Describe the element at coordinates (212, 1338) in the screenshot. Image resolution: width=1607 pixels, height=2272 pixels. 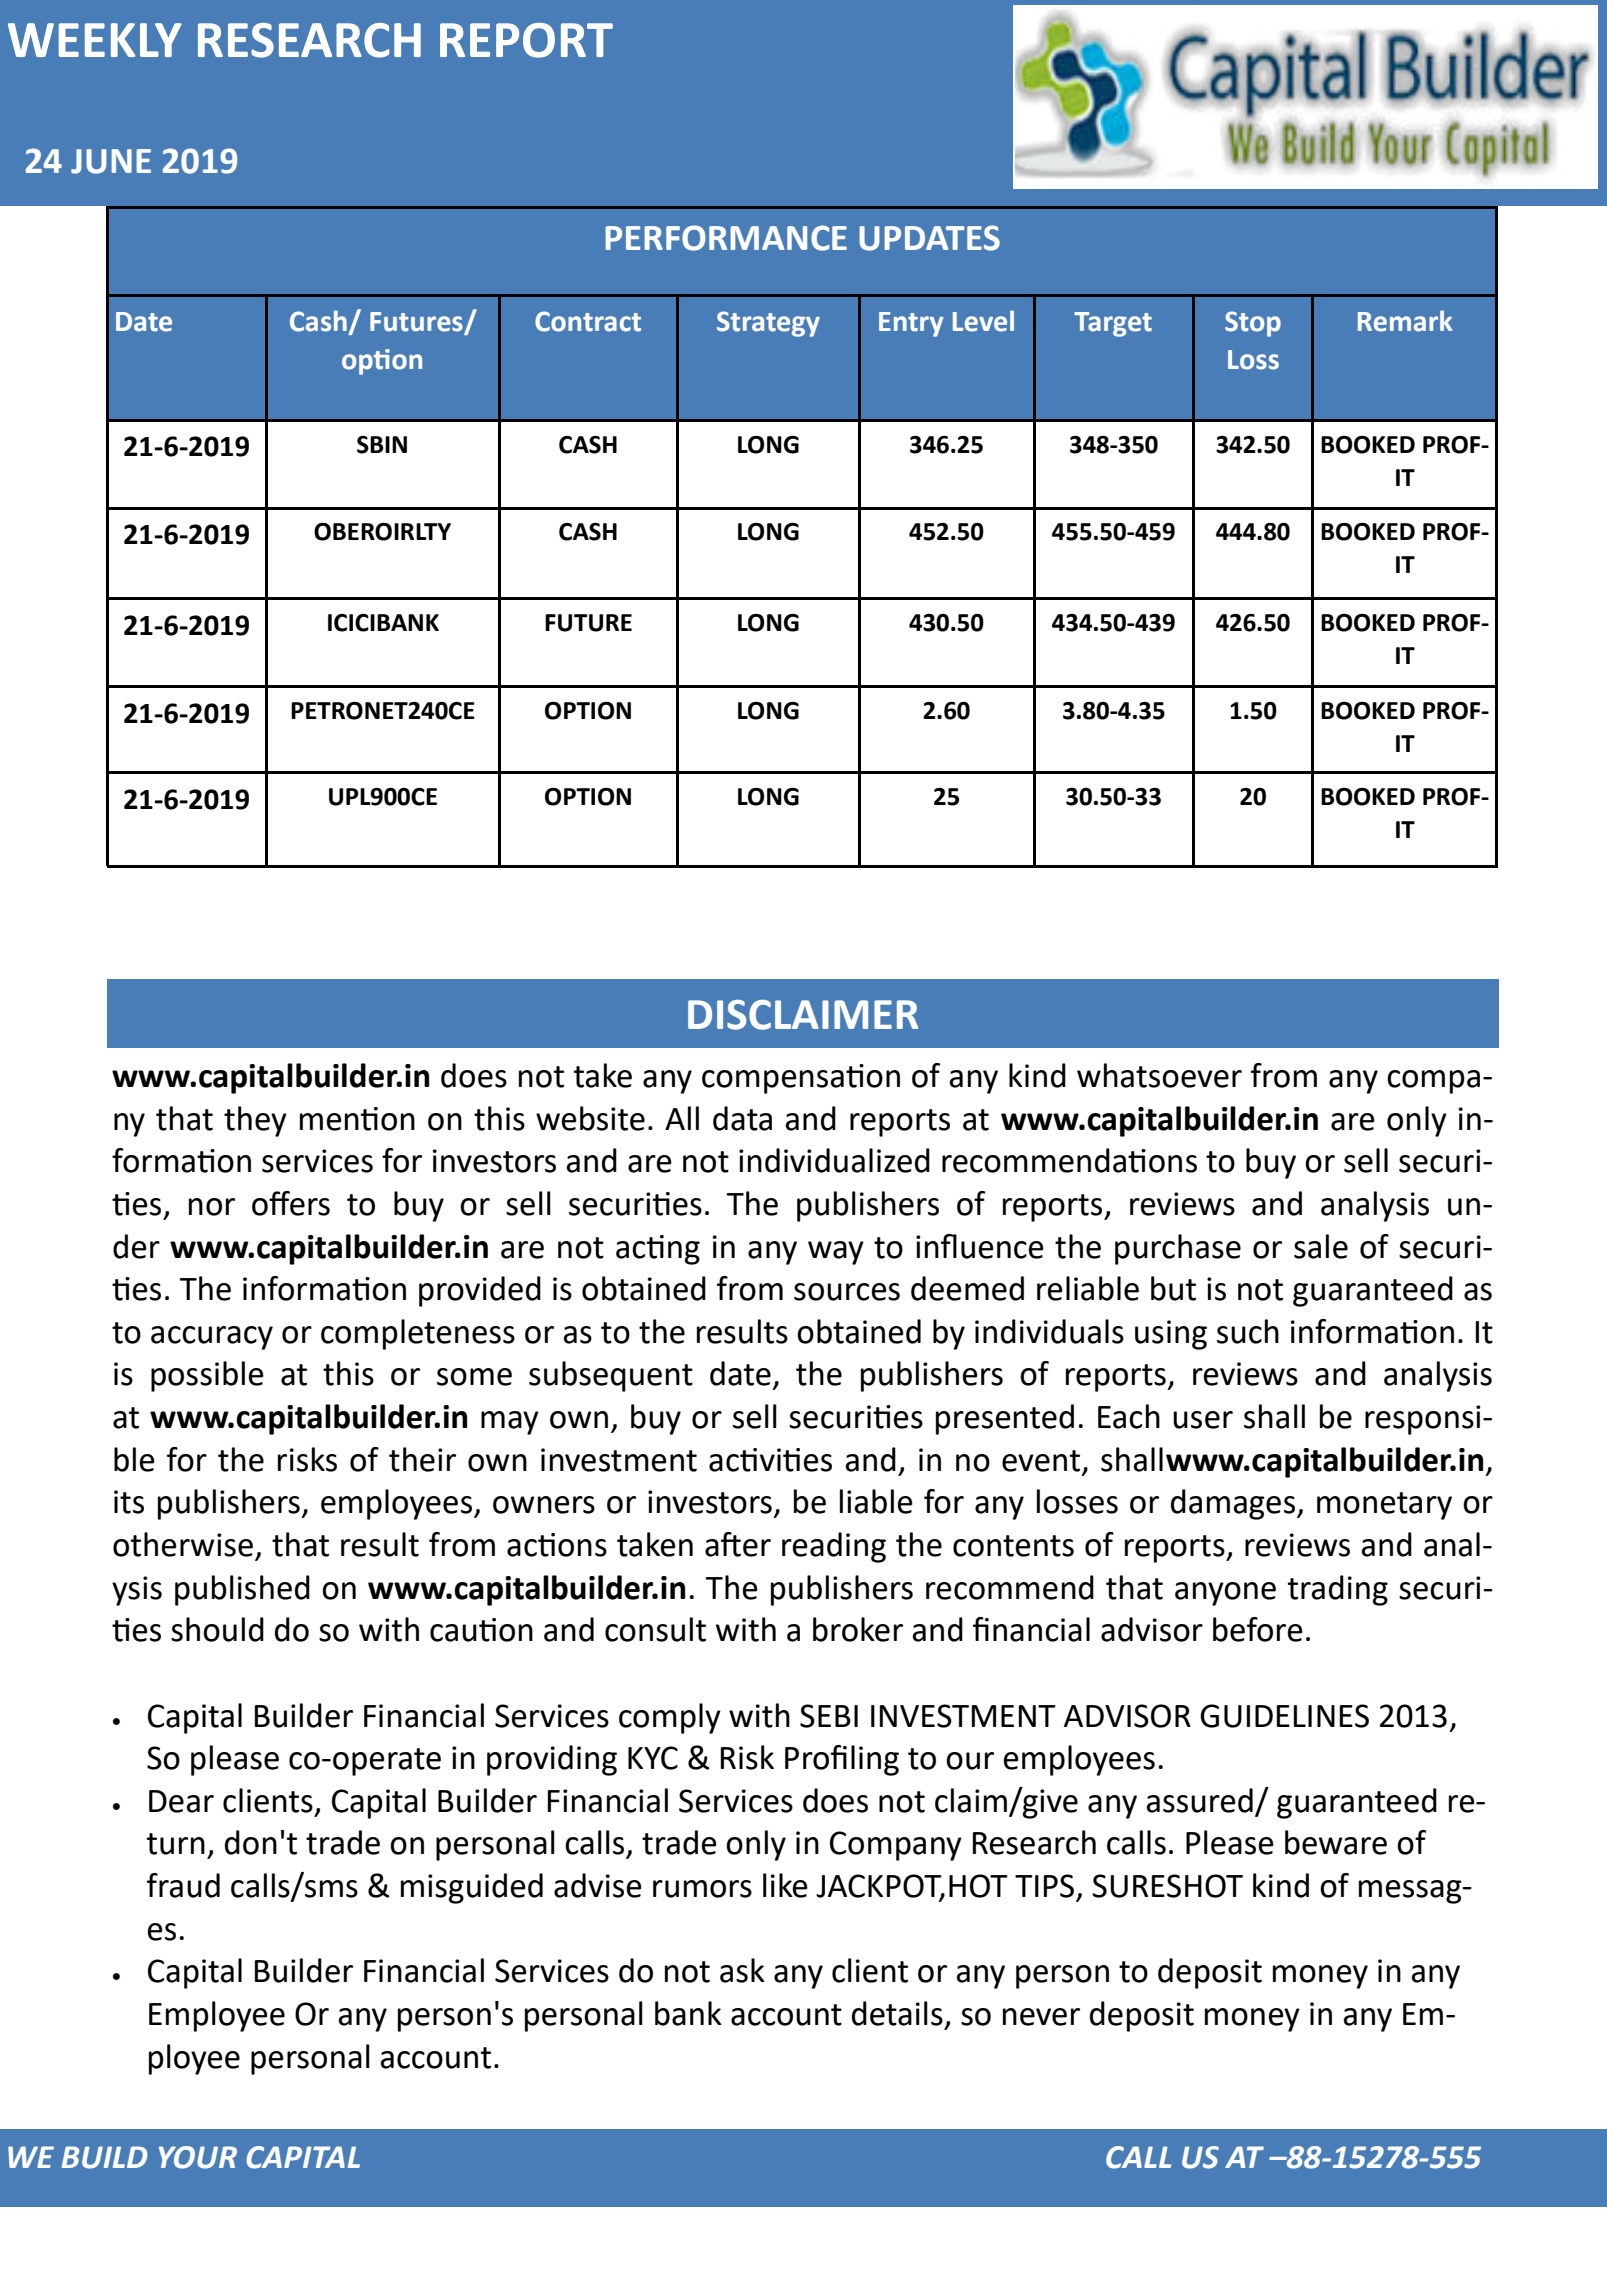
I see `accuracy` at that location.
